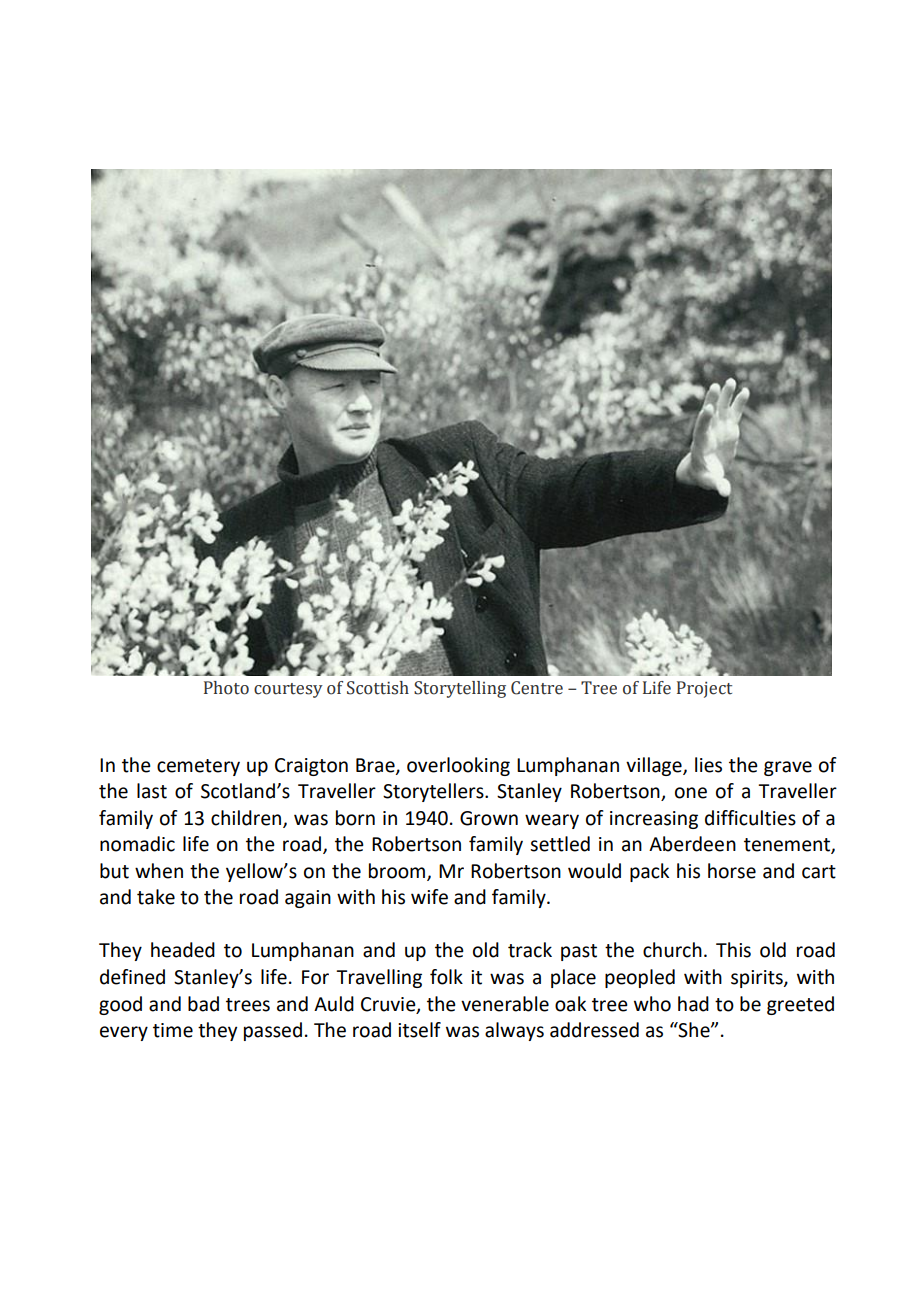 The height and width of the page is (1308, 924). Describe the element at coordinates (733, 950) in the page. I see `This` at that location.
